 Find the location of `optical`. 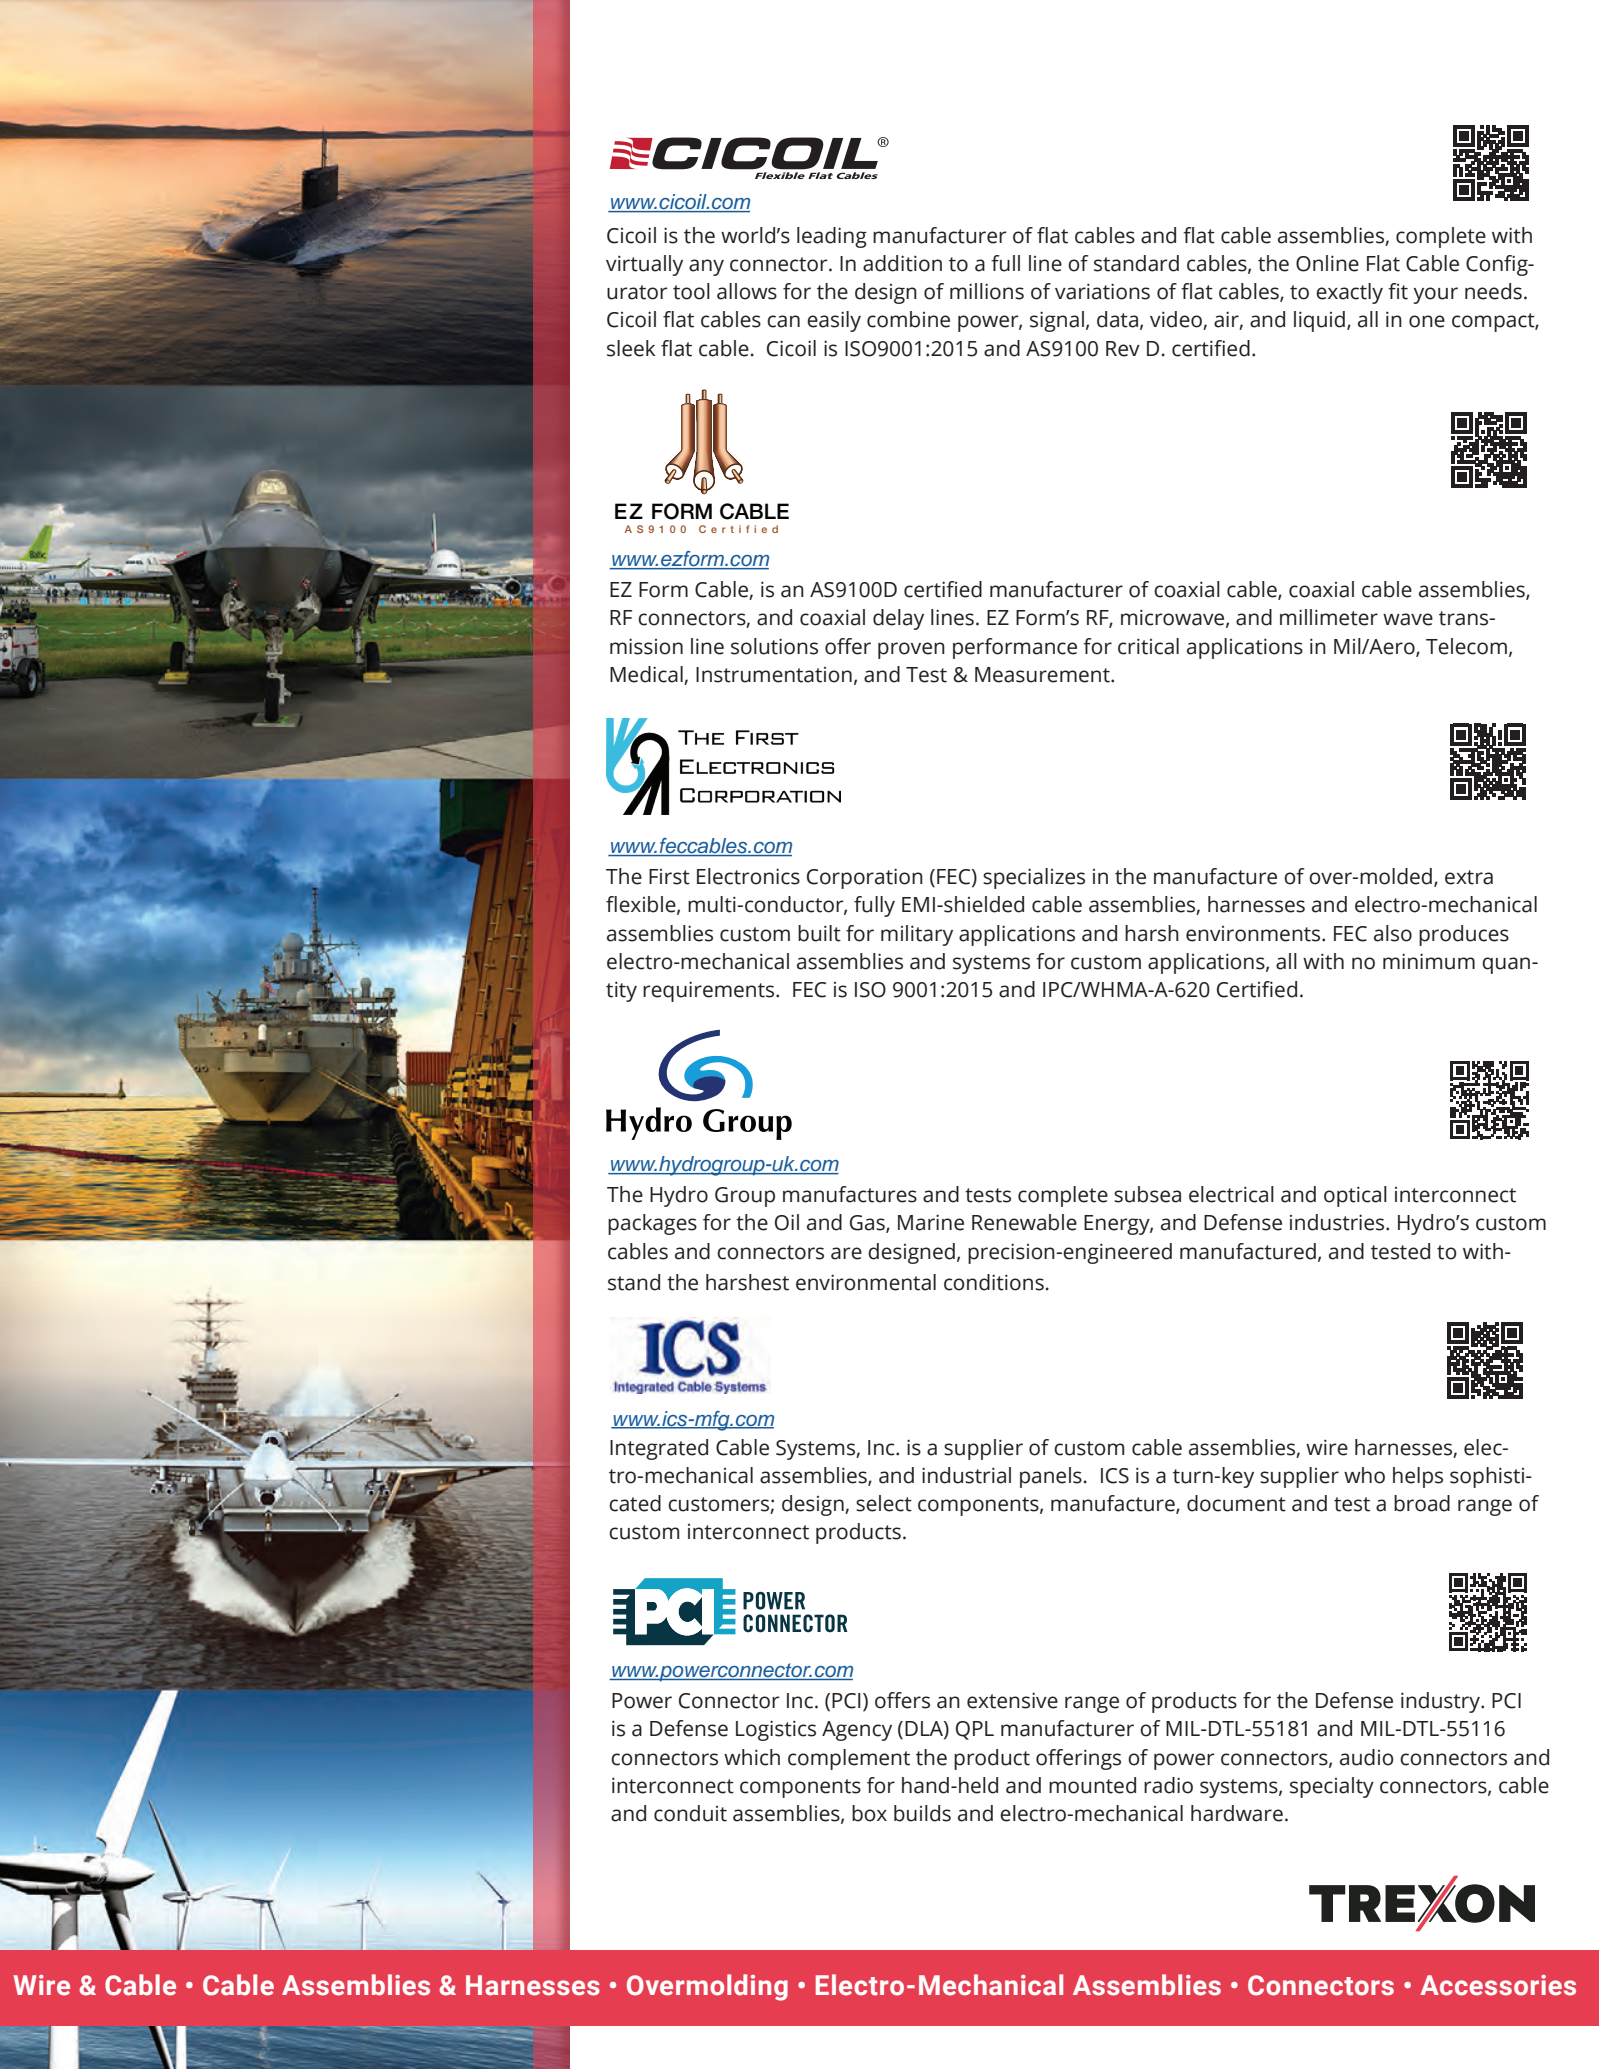

optical is located at coordinates (1355, 1196).
